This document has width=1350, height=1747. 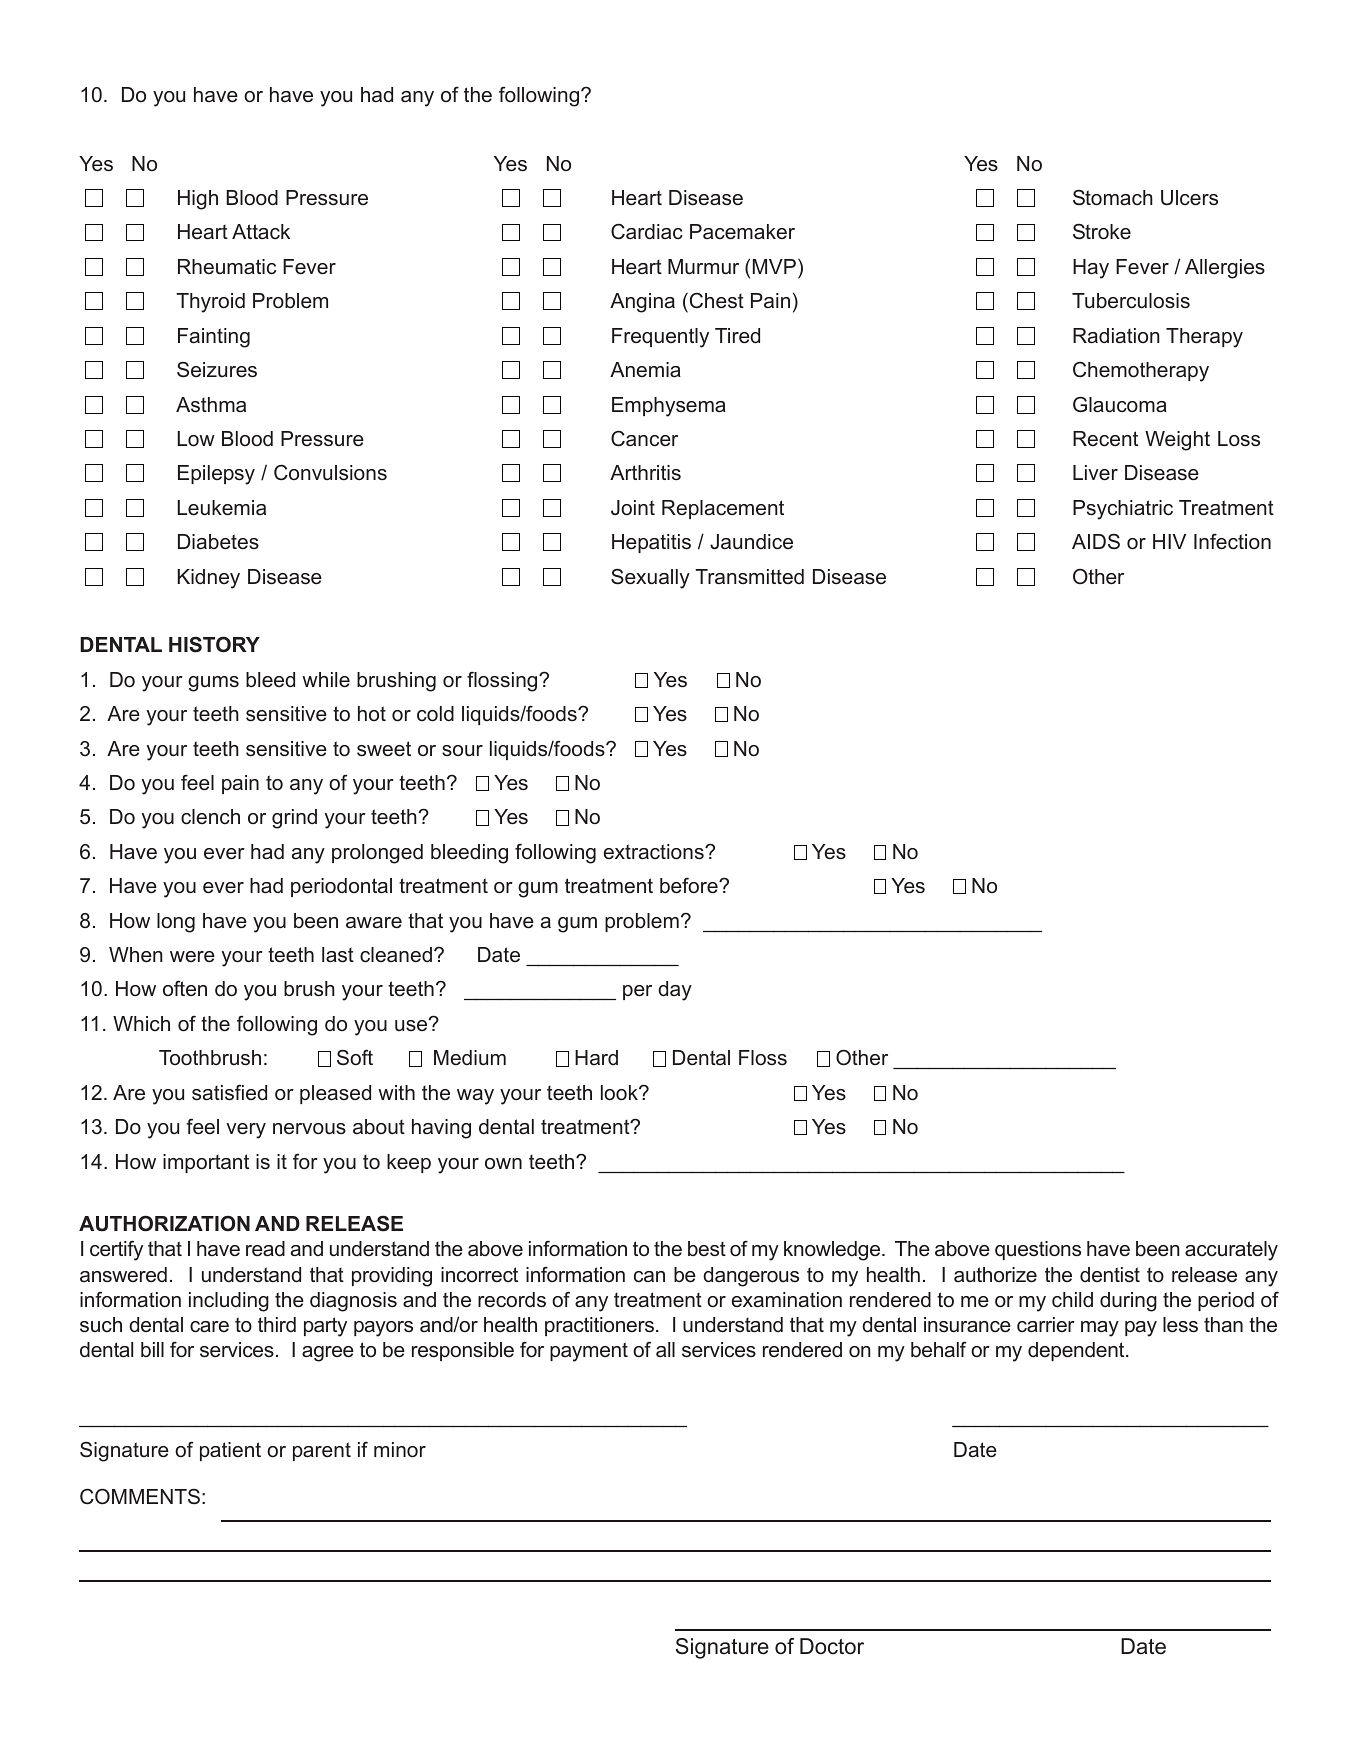 I want to click on look, so click(x=620, y=1093).
